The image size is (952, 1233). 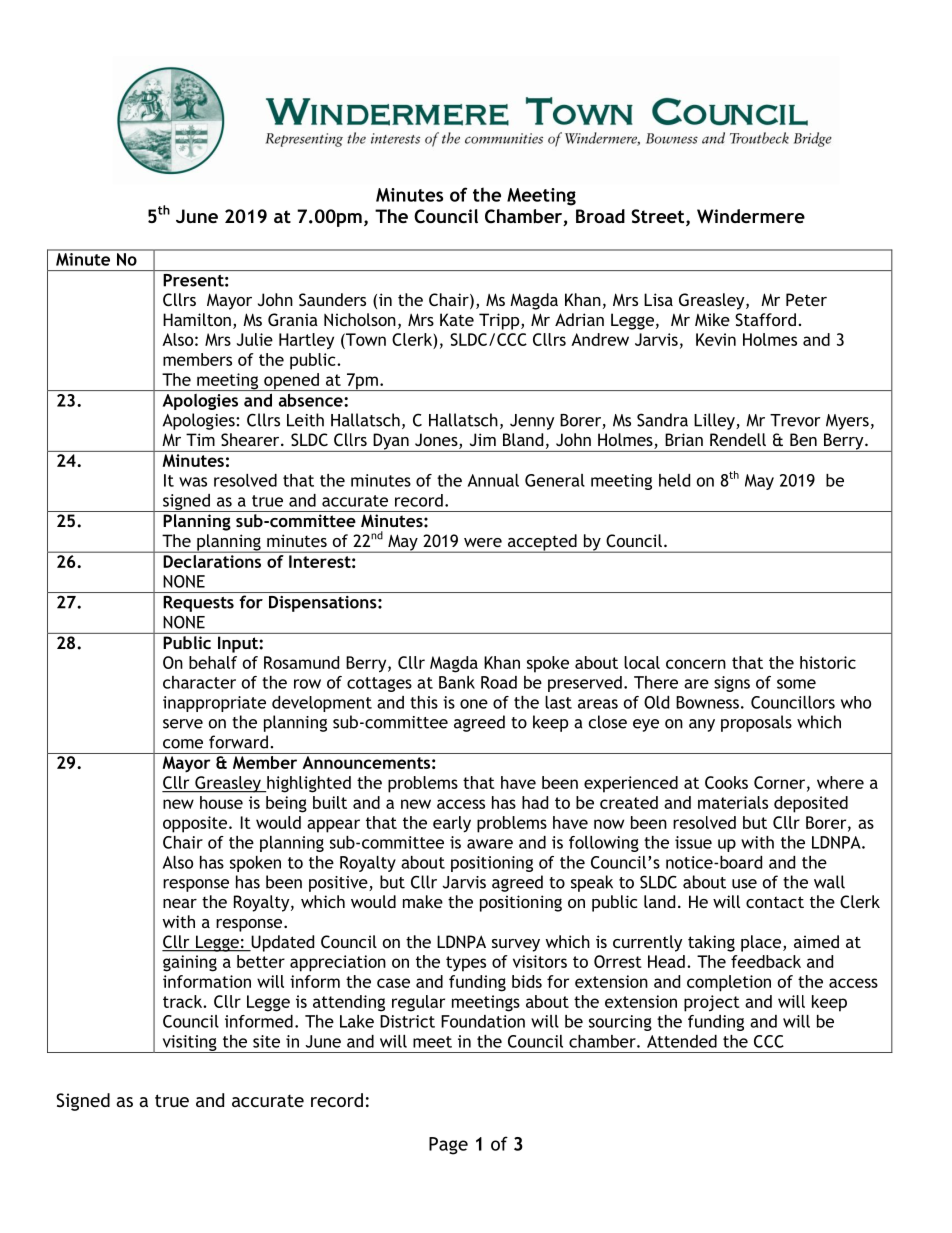 What do you see at coordinates (828, 662) in the screenshot?
I see `historic` at bounding box center [828, 662].
